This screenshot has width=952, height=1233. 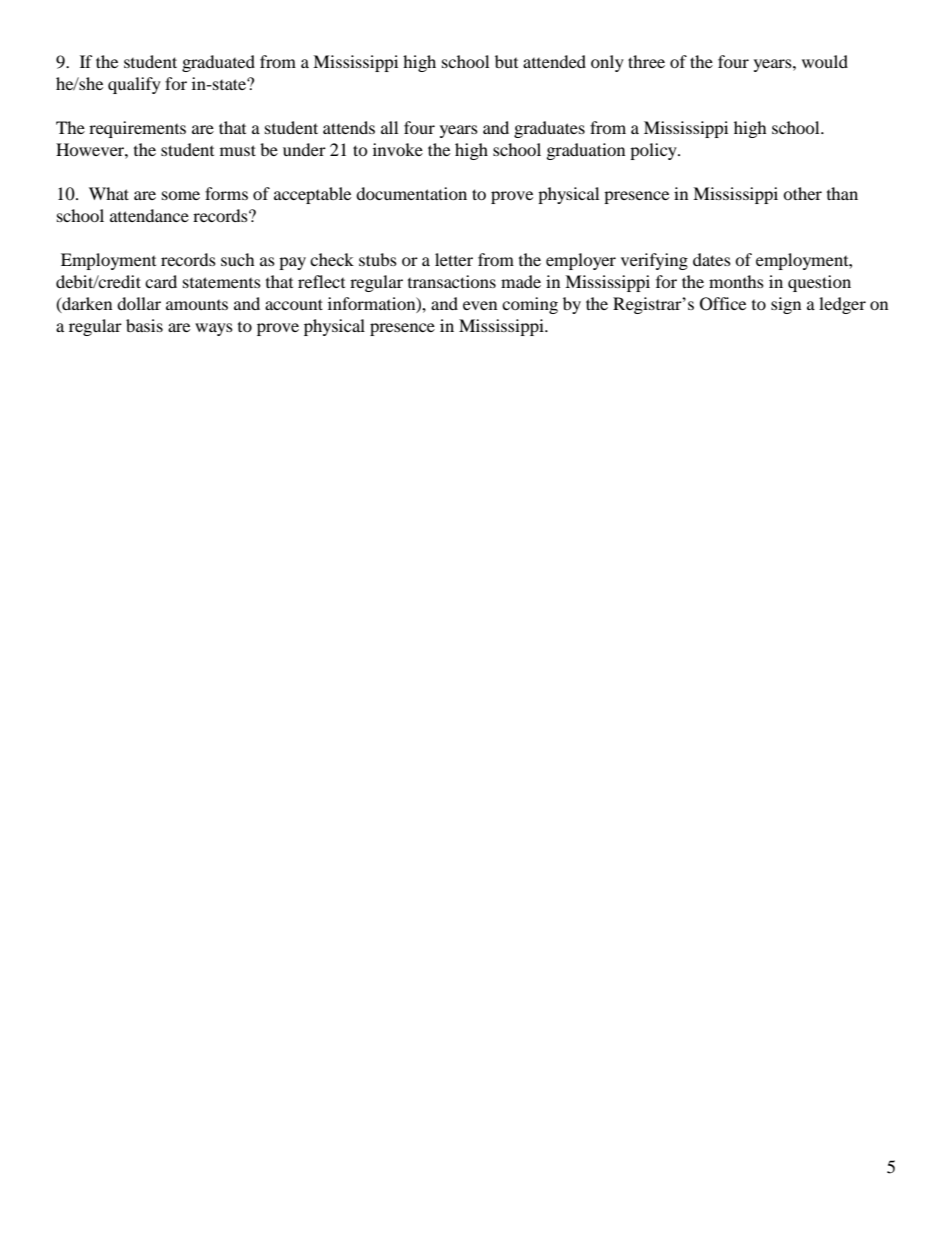 I want to click on some, so click(x=181, y=195).
